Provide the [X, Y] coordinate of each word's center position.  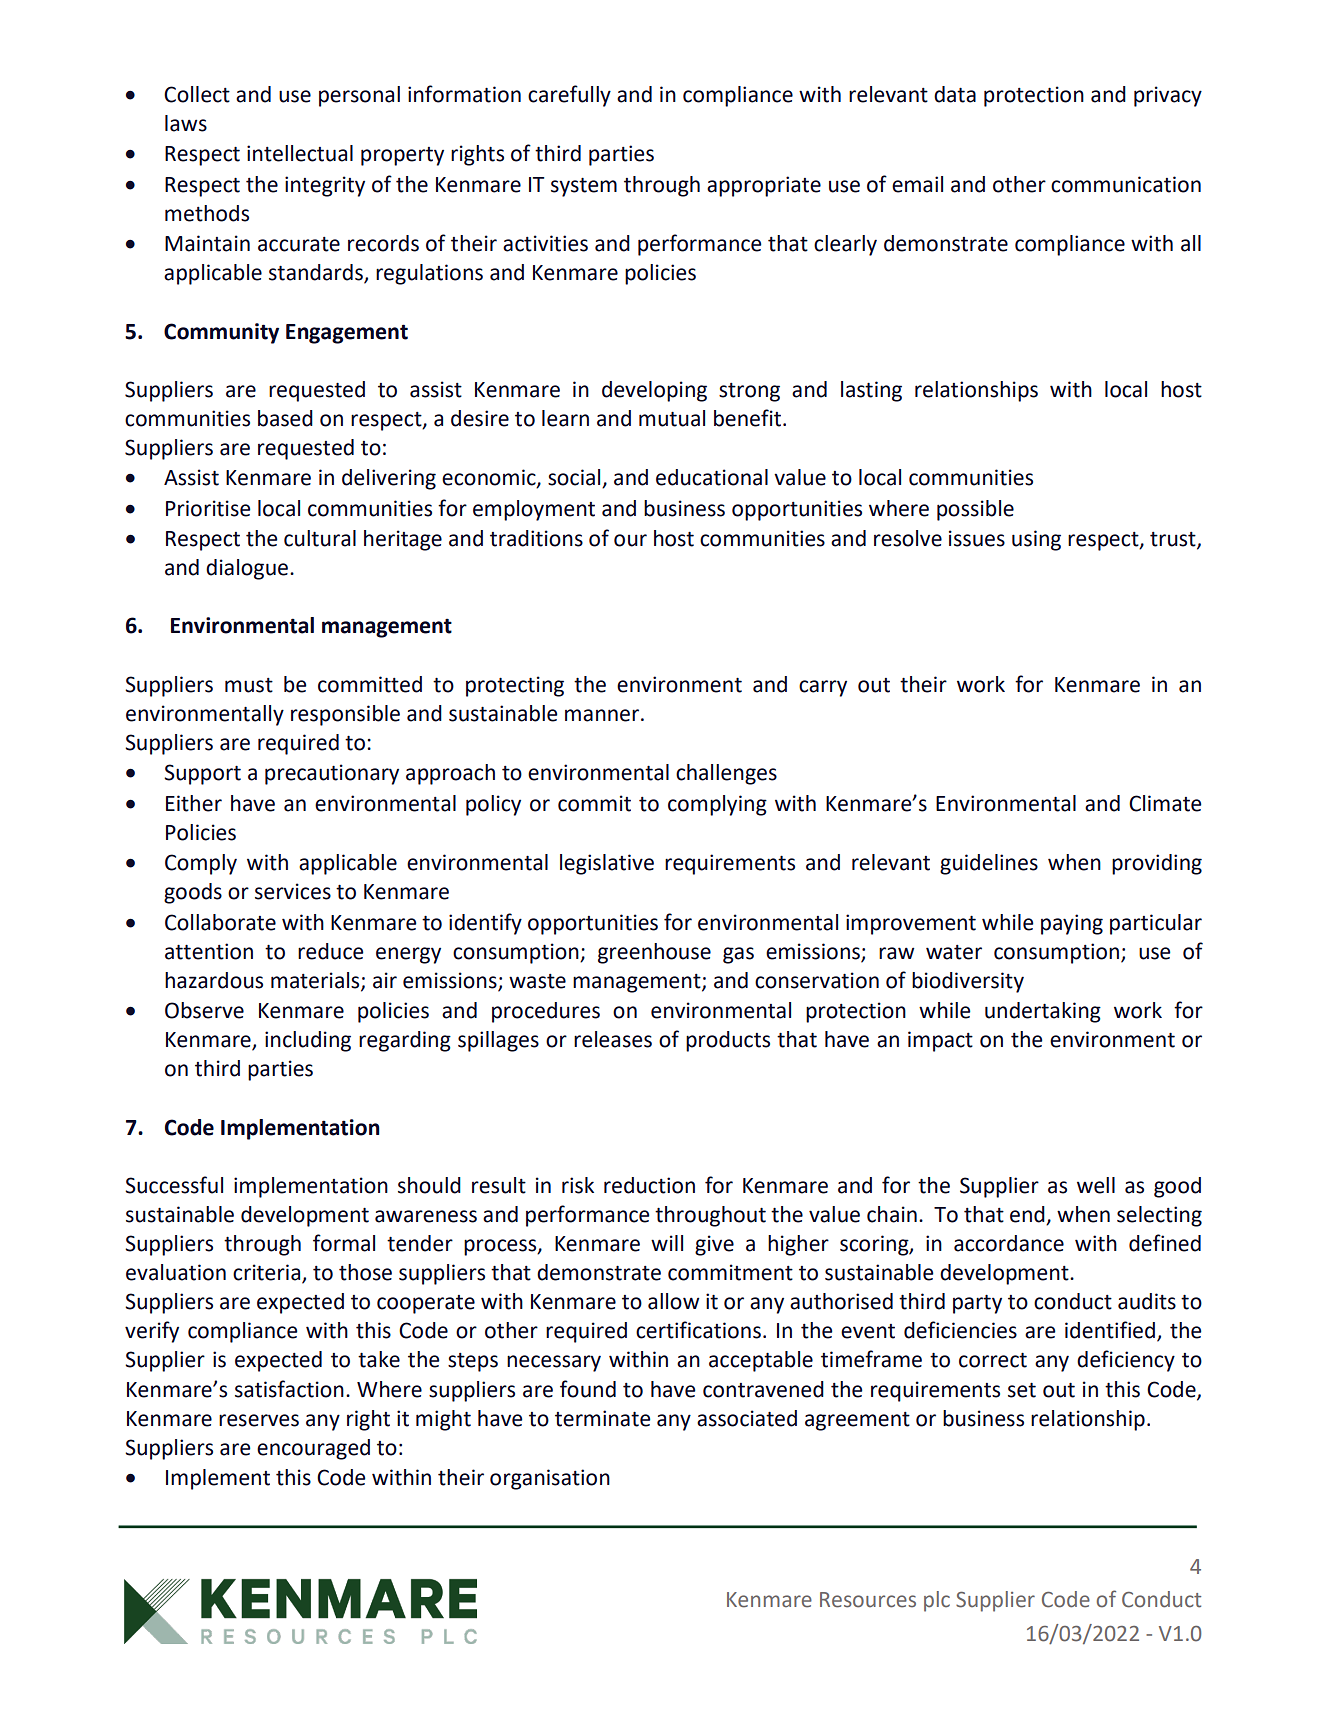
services [293, 891]
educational [712, 477]
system [584, 187]
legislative [607, 864]
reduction [649, 1185]
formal [344, 1243]
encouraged [313, 1449]
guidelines [989, 864]
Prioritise [208, 508]
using [1036, 540]
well [1096, 1185]
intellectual [300, 153]
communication [1126, 184]
